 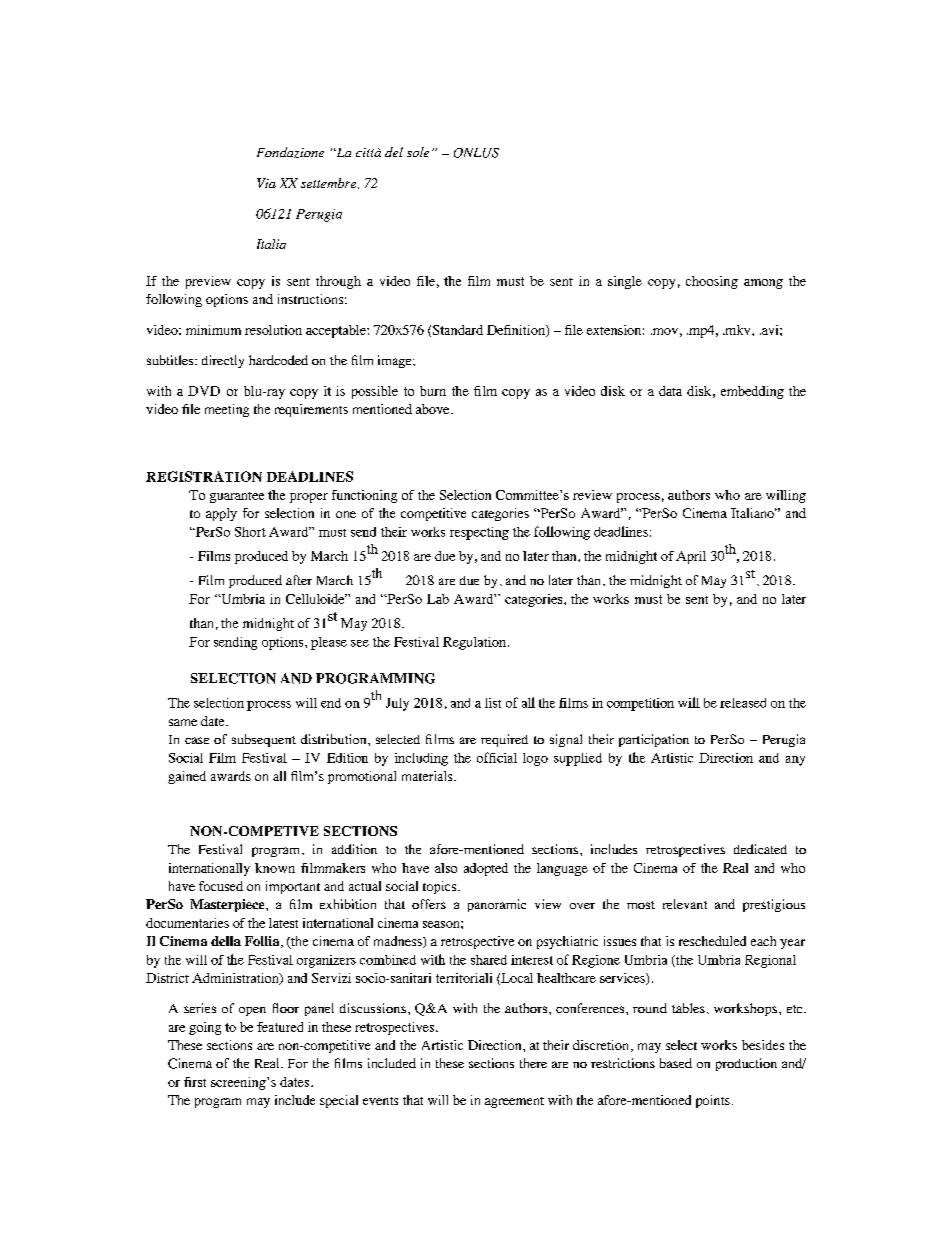 What do you see at coordinates (275, 868) in the screenshot?
I see `known` at bounding box center [275, 868].
